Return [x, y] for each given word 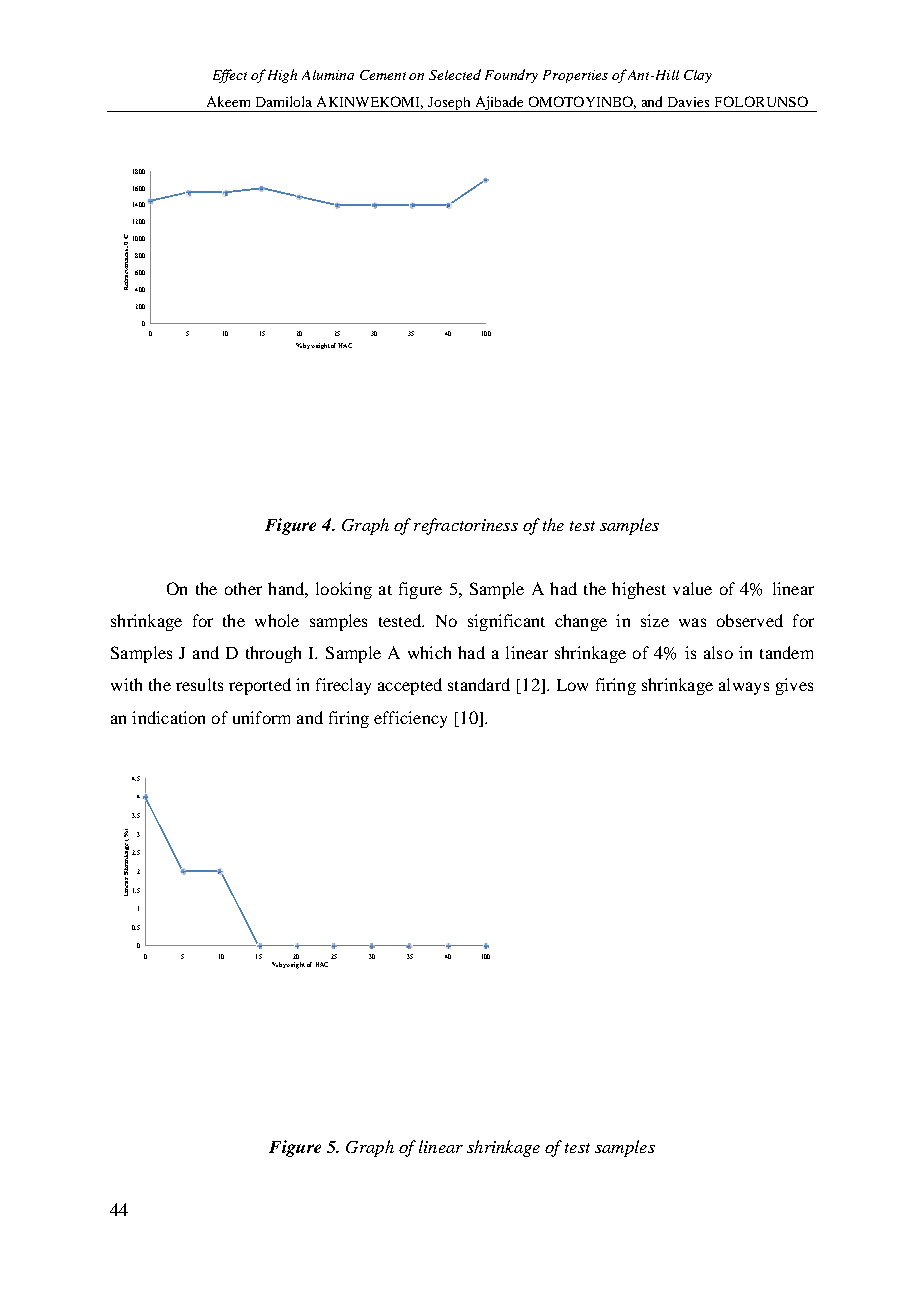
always [744, 686]
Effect [230, 76]
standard [479, 684]
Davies [688, 102]
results [199, 684]
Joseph [449, 104]
